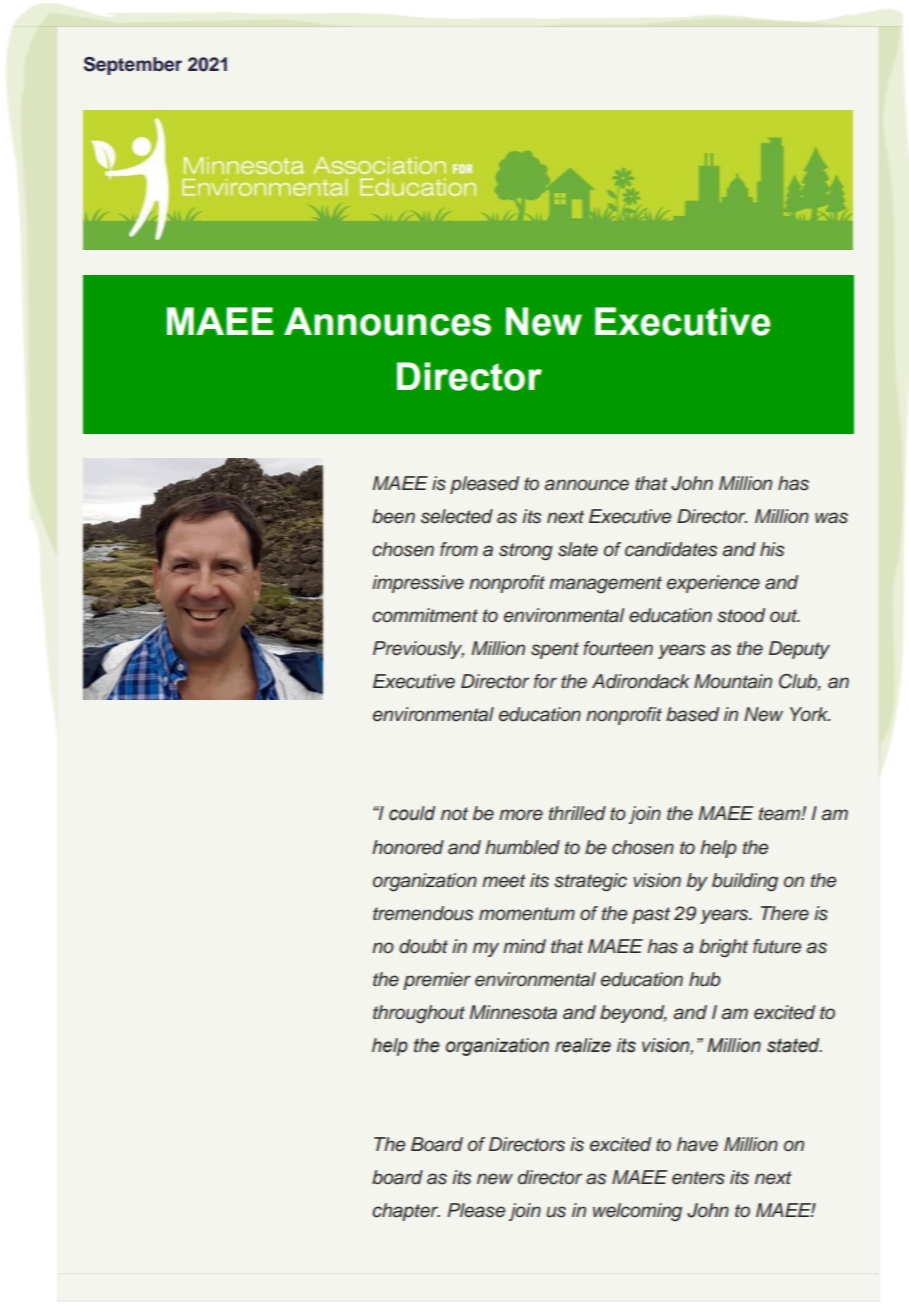 This image has width=909, height=1316. Describe the element at coordinates (504, 881) in the image. I see `meet` at that location.
